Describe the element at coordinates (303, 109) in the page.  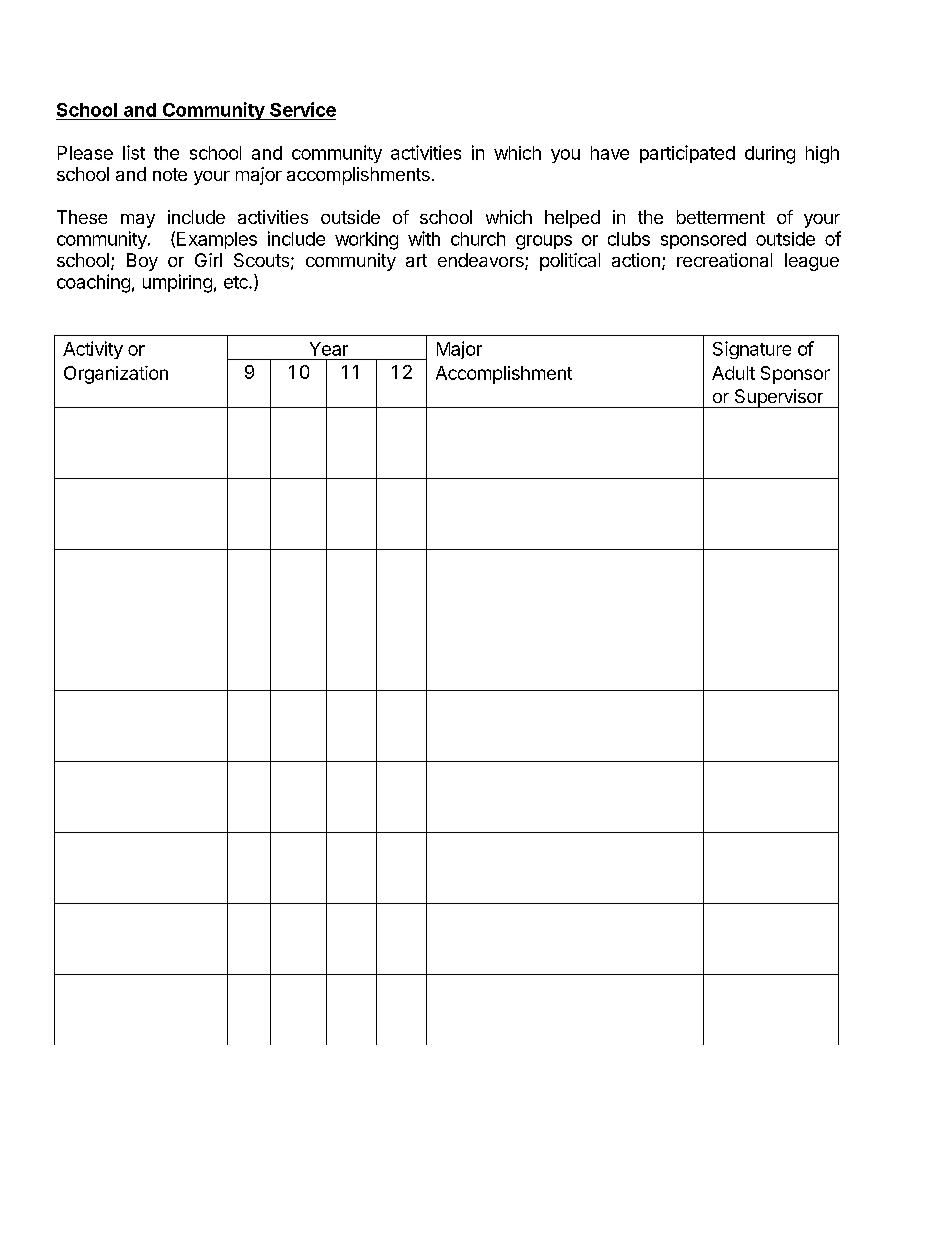
I see `Service` at that location.
